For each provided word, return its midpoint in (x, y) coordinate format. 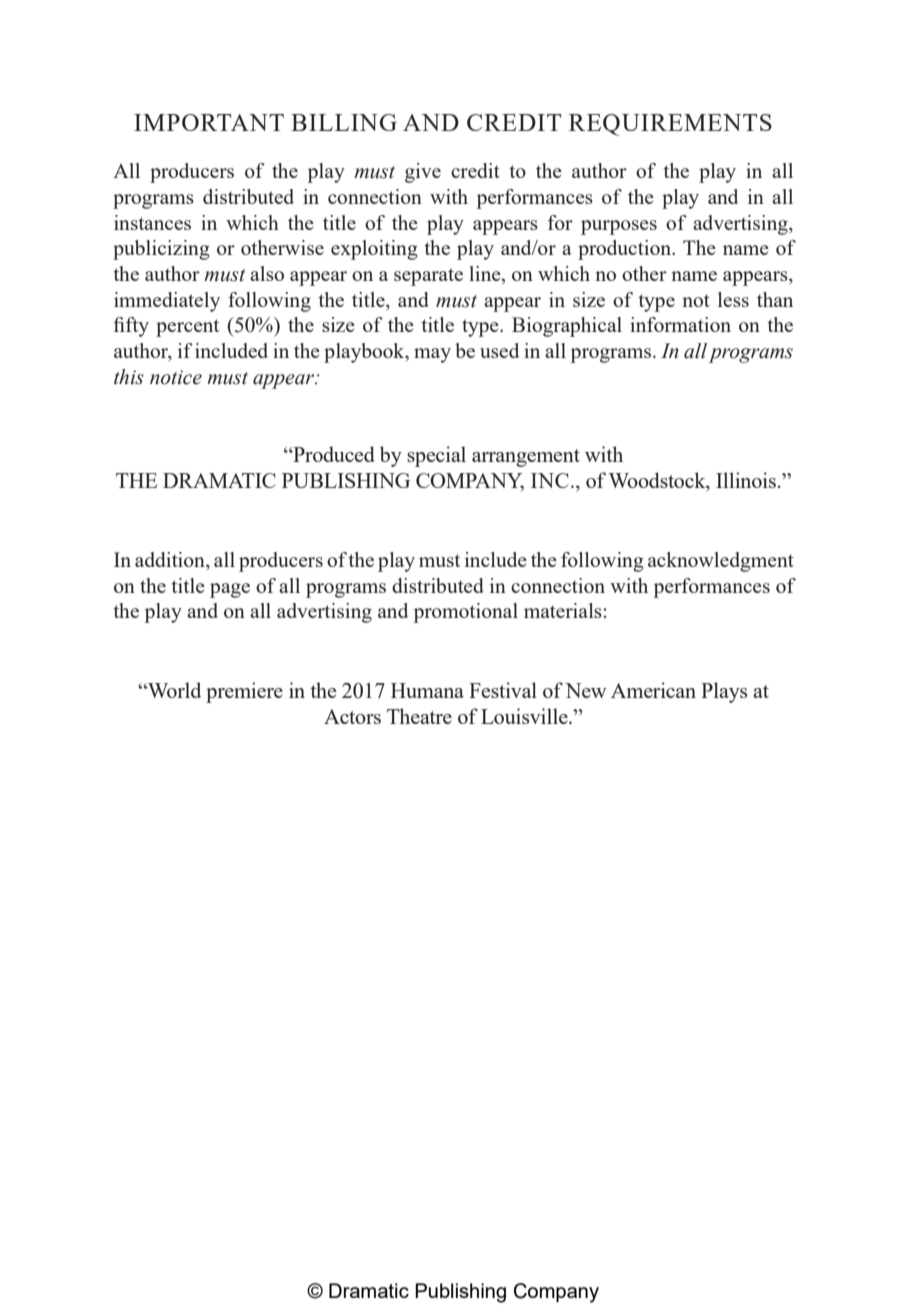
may (432, 355)
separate (428, 277)
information (680, 324)
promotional (466, 613)
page (230, 590)
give (423, 173)
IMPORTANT (209, 122)
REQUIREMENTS (670, 125)
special (436, 456)
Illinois (746, 480)
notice (176, 377)
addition (171, 561)
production (626, 250)
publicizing (161, 250)
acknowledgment (721, 562)
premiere (244, 692)
